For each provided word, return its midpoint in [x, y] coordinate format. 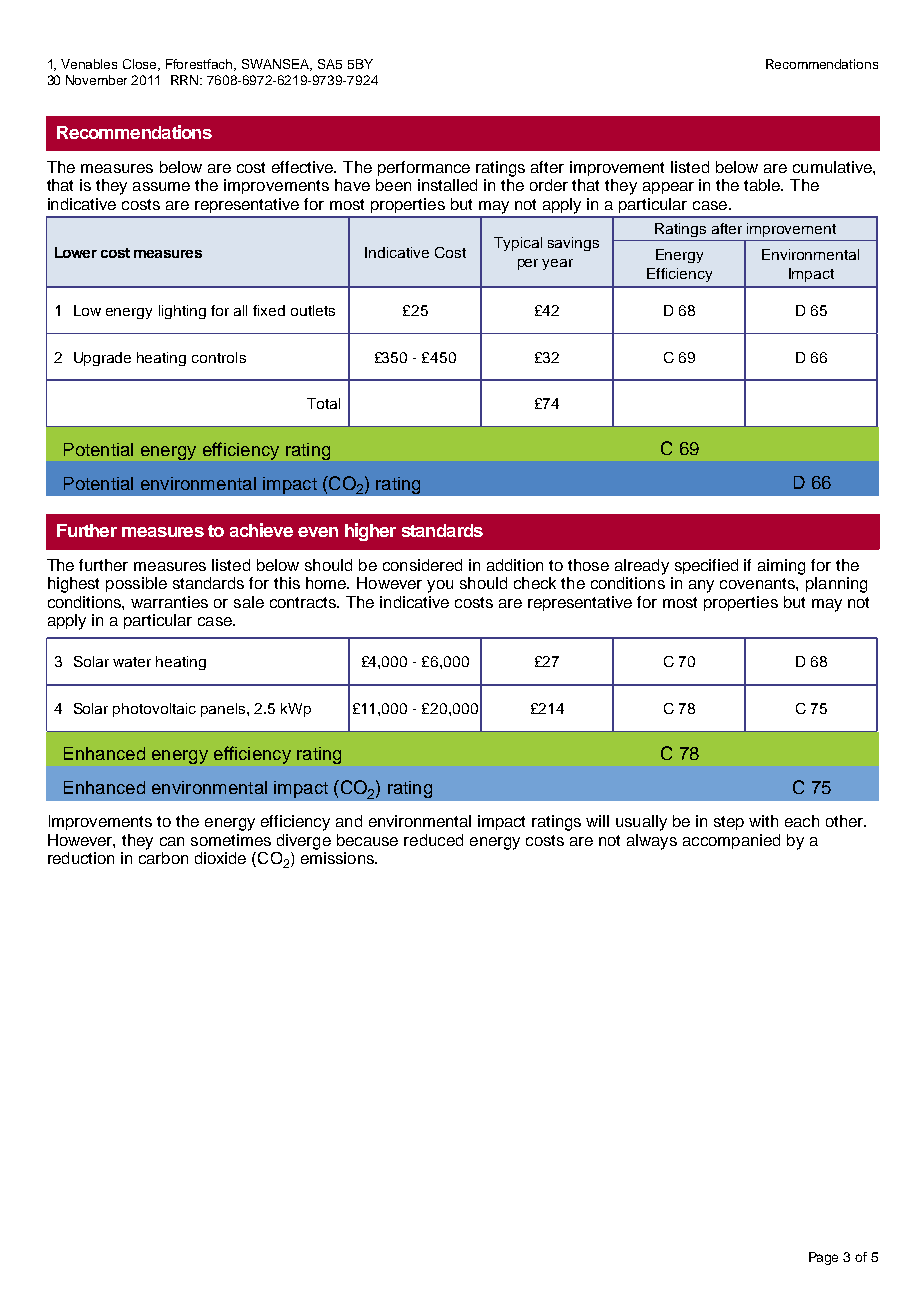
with [763, 821]
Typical [518, 244]
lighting [182, 312]
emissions [338, 858]
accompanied [731, 841]
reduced [433, 840]
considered [422, 565]
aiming [781, 567]
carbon [163, 858]
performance [424, 168]
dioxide [220, 858]
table [763, 185]
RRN [186, 80]
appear [668, 188]
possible [136, 584]
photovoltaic [154, 710]
